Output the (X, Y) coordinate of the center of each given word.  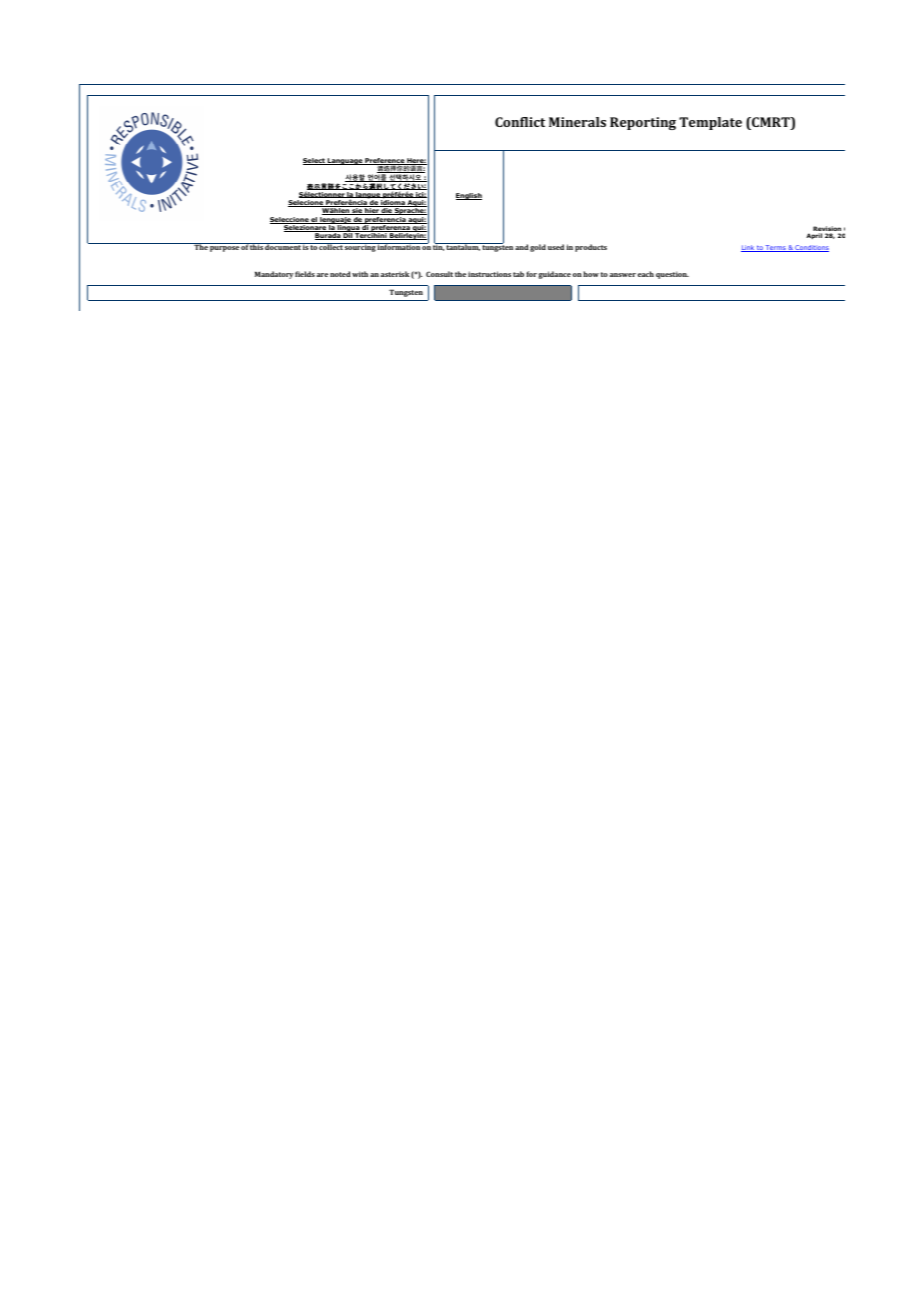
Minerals (577, 122)
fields (305, 274)
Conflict (520, 122)
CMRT (771, 123)
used (556, 247)
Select (315, 161)
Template (710, 123)
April (814, 236)
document (283, 246)
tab (518, 274)
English (469, 196)
